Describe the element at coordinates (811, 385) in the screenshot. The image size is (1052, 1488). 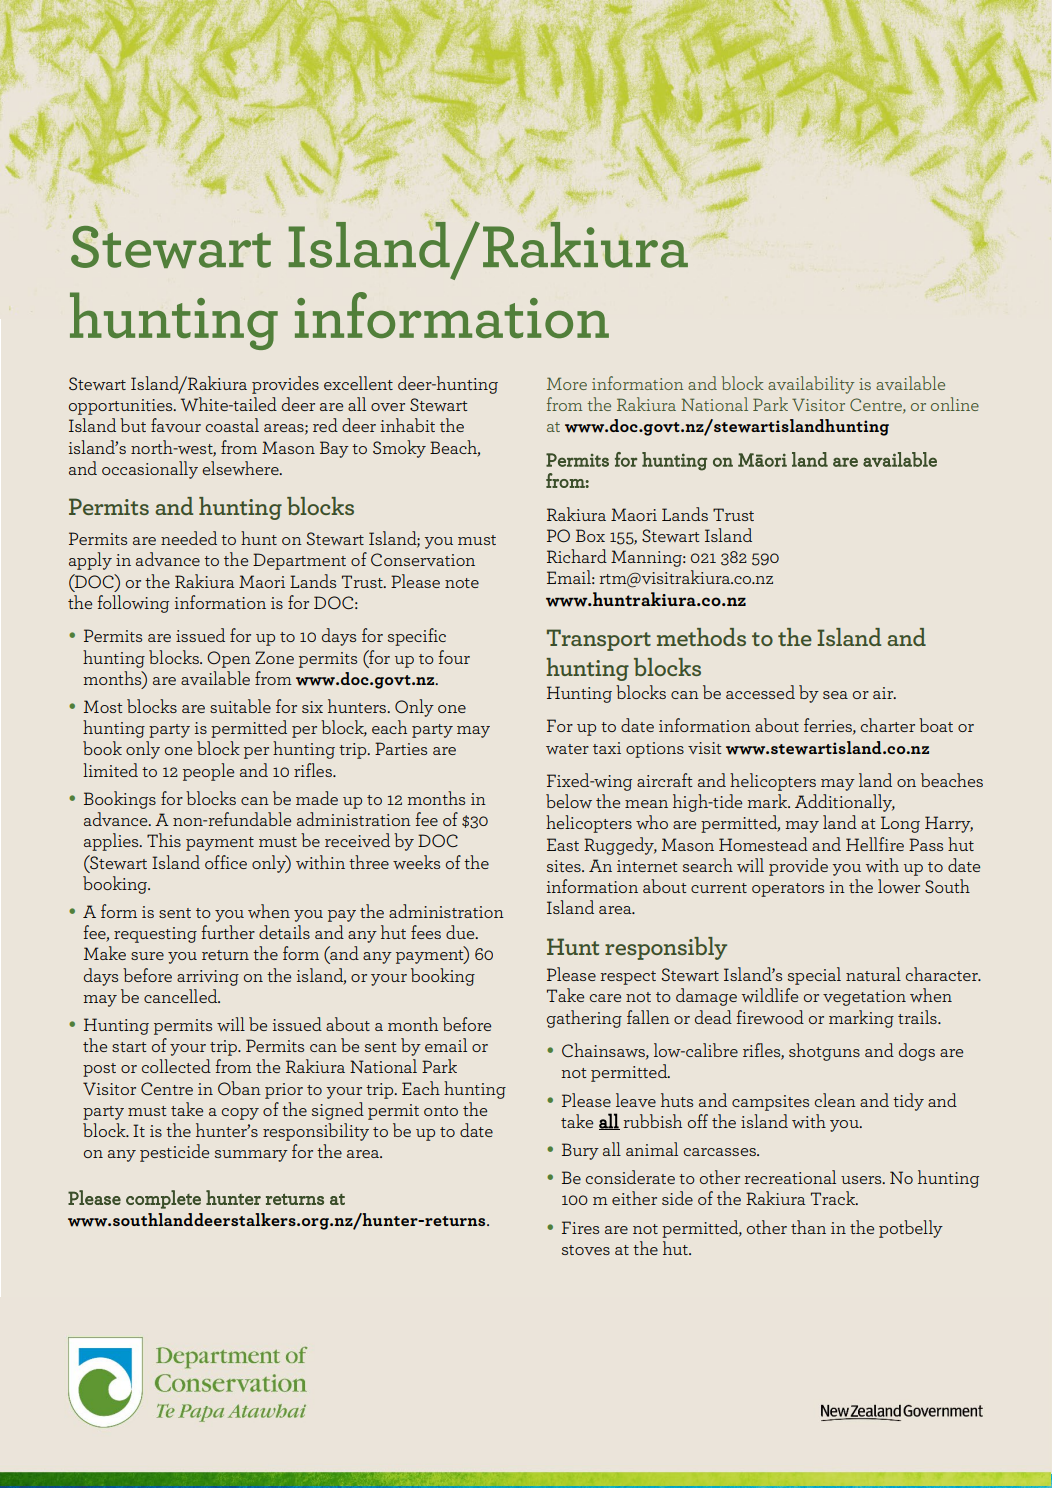
I see `availability` at that location.
